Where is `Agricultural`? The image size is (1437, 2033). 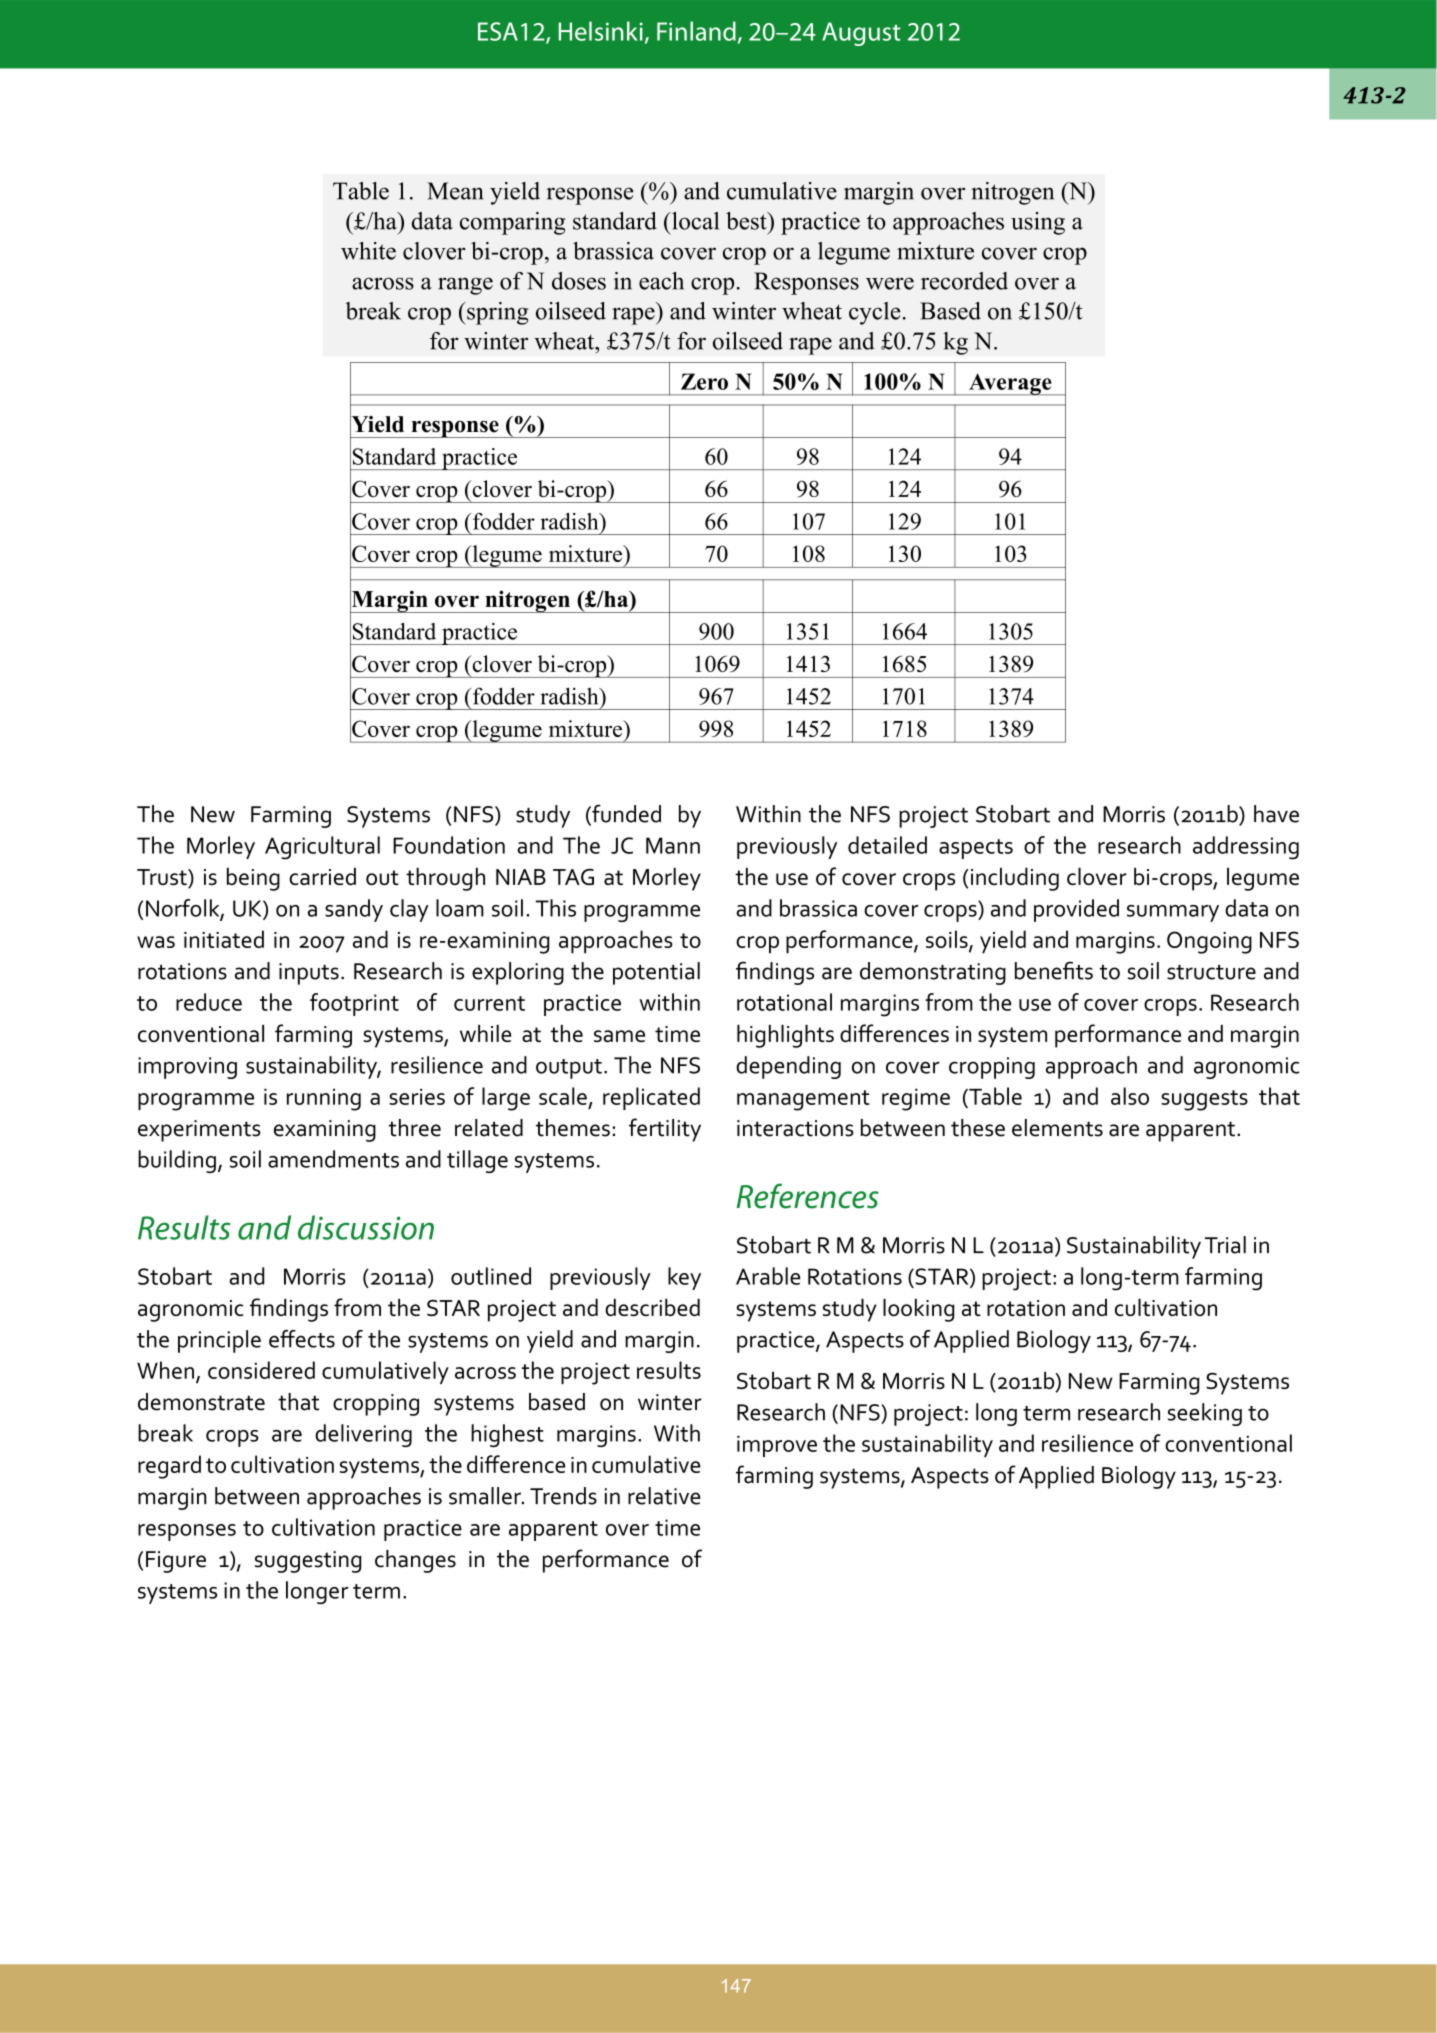 Agricultural is located at coordinates (322, 848).
